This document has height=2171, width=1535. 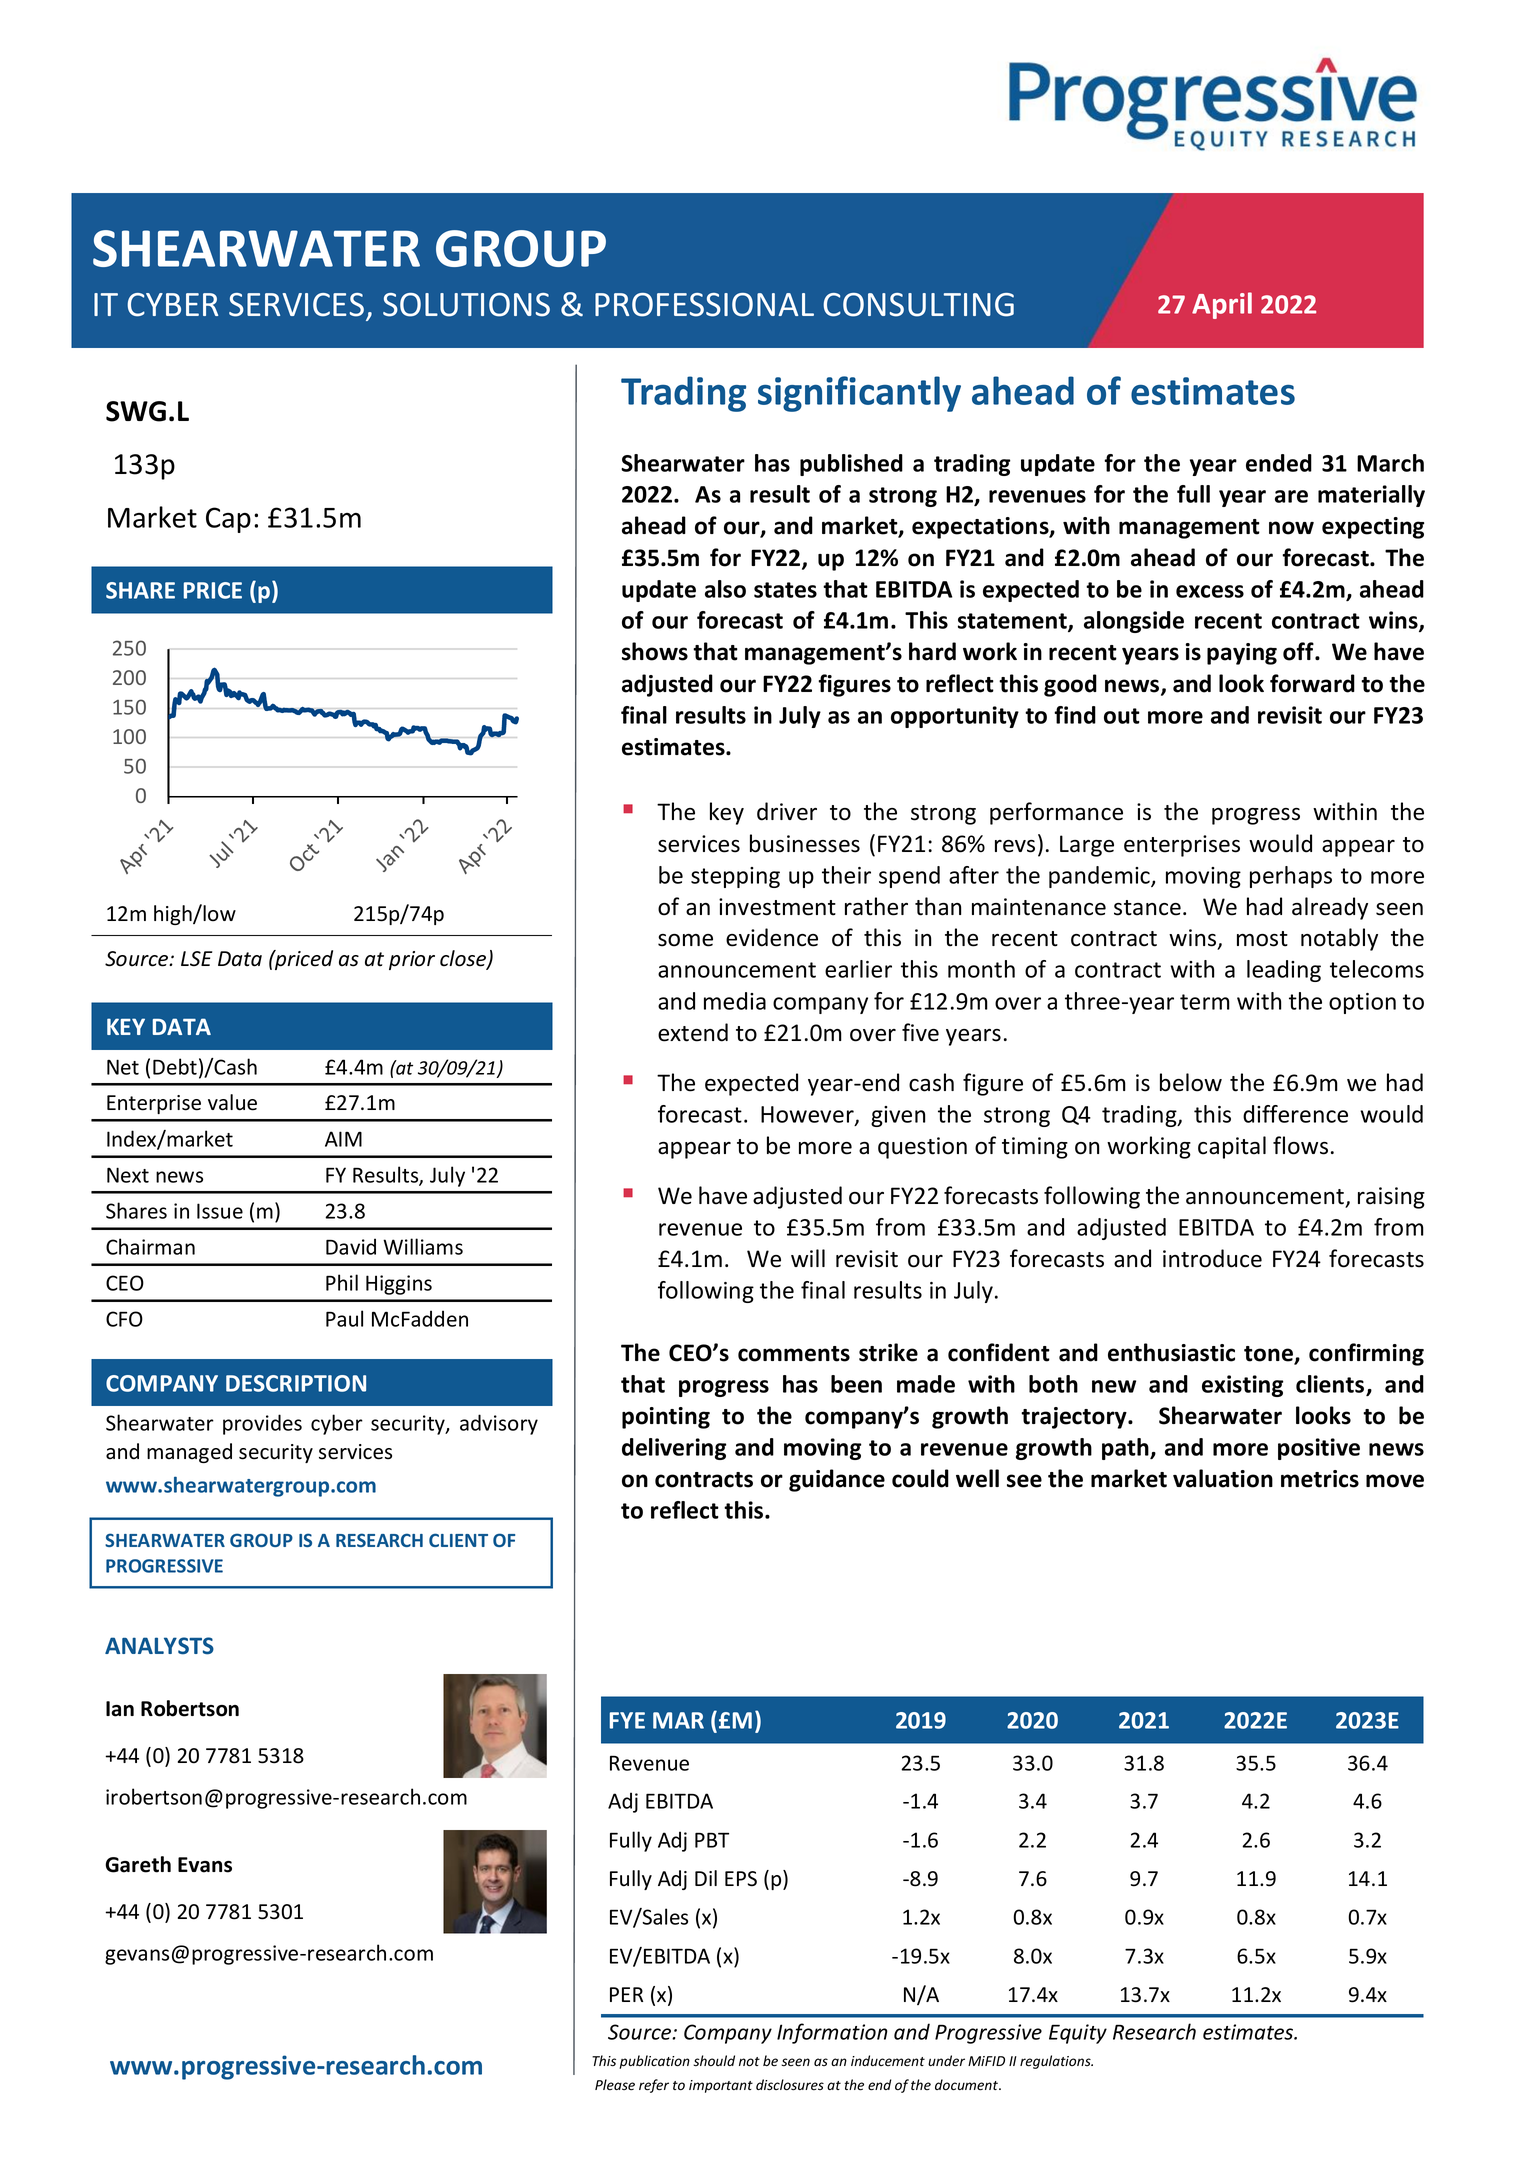 I want to click on SOLUTIONS, so click(x=466, y=305).
